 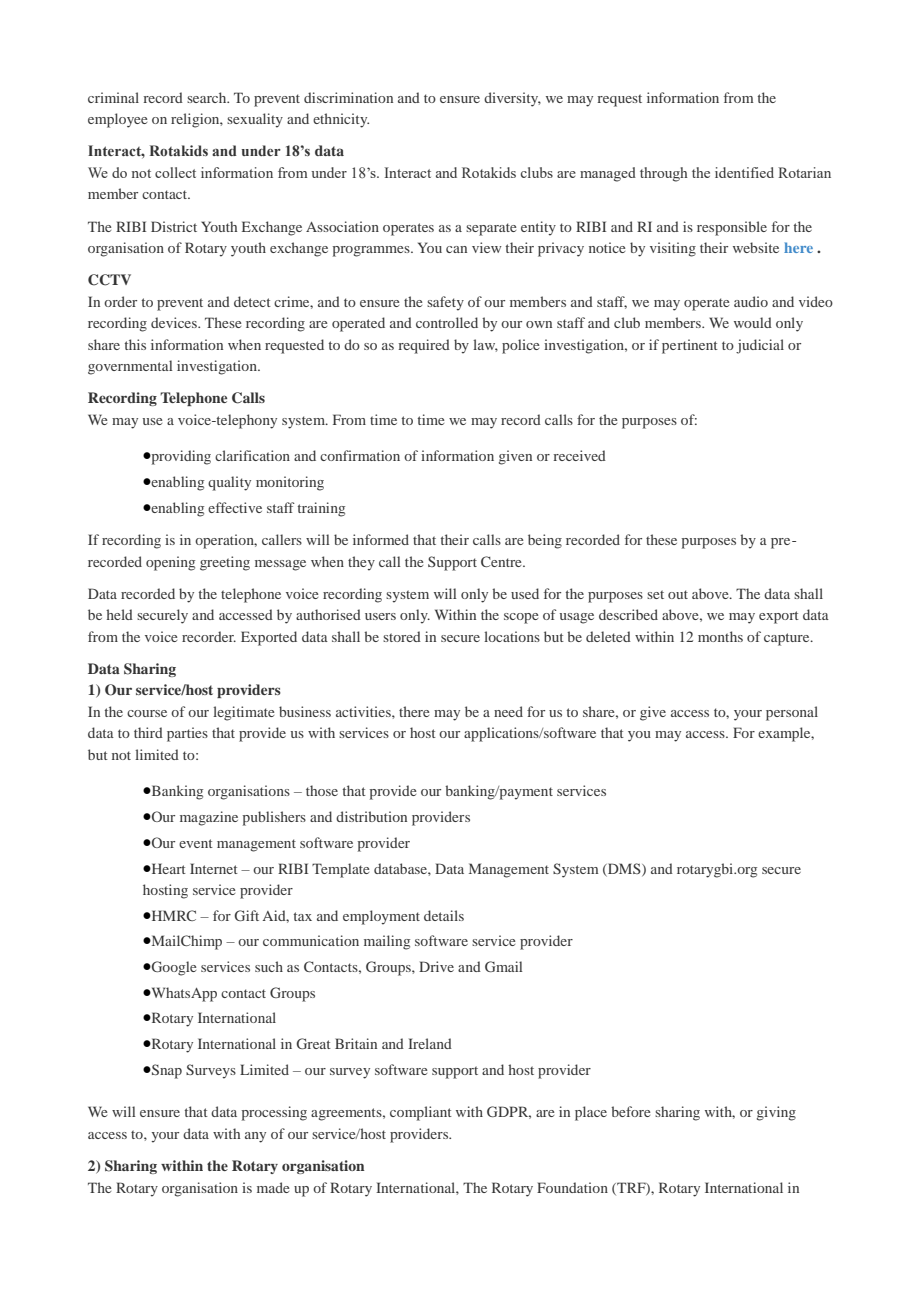 What do you see at coordinates (436, 966) in the screenshot?
I see `Drive` at bounding box center [436, 966].
